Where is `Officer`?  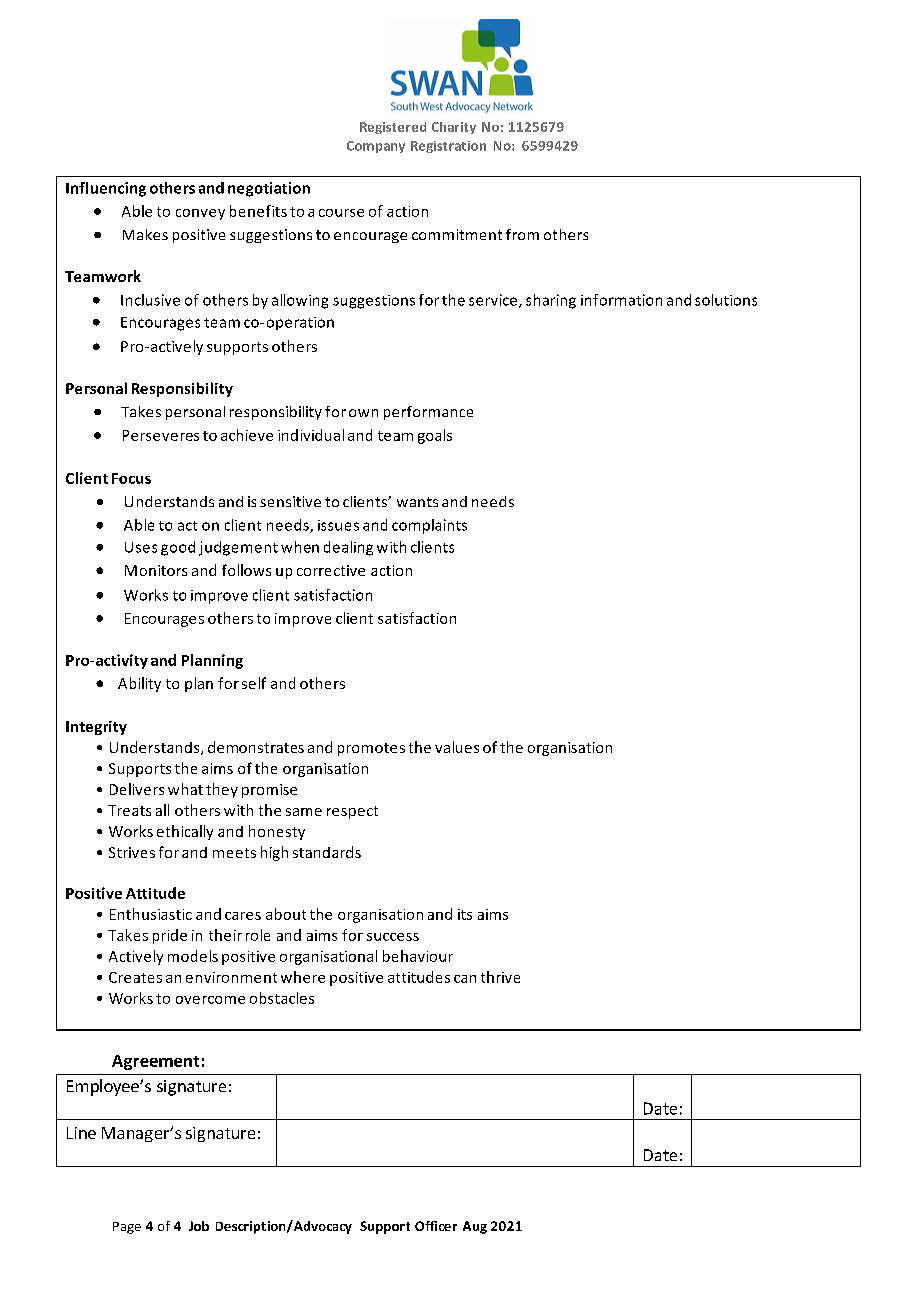 Officer is located at coordinates (436, 1226).
